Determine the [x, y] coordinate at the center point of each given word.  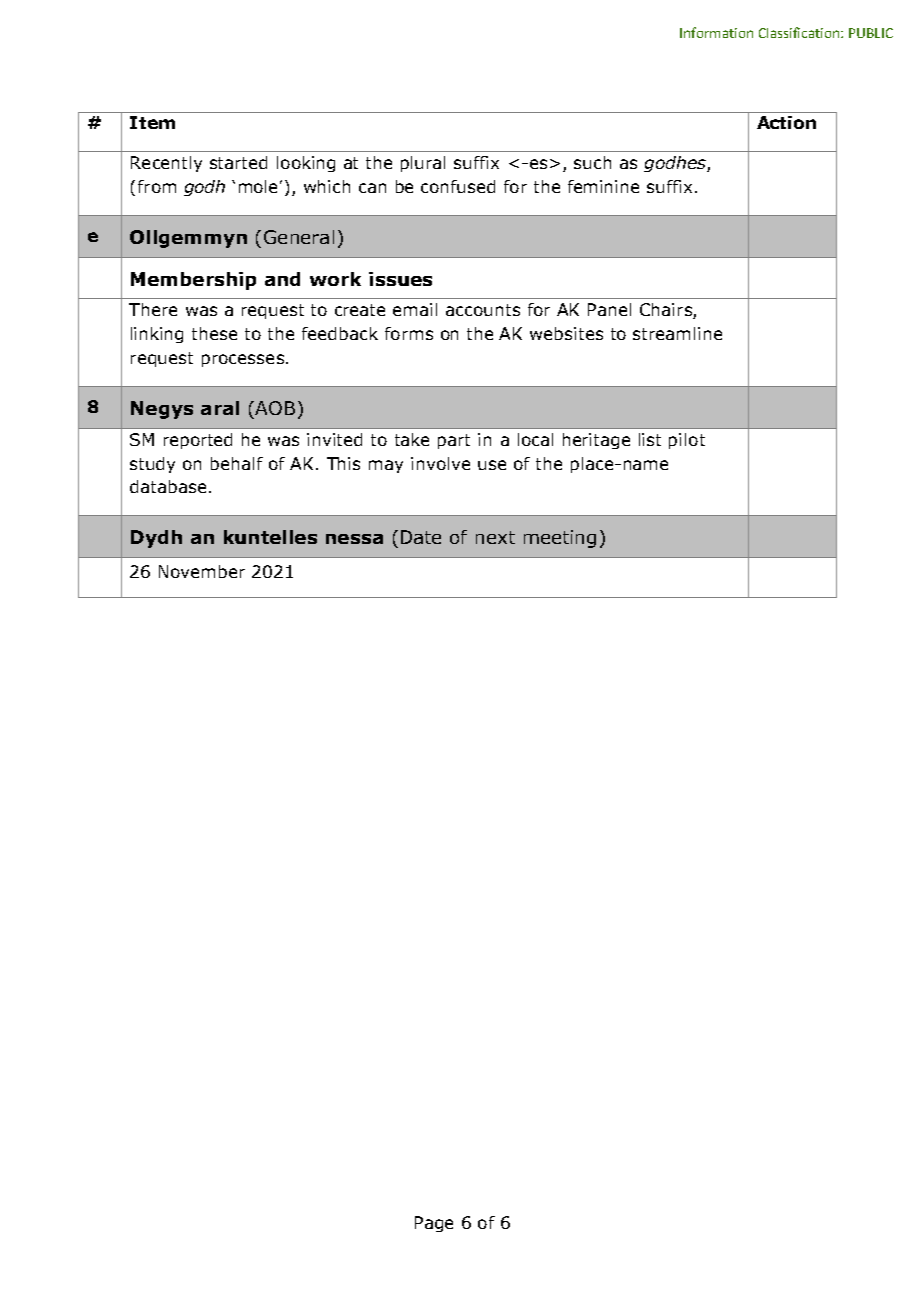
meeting [560, 539]
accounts [483, 310]
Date [421, 537]
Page [434, 1224]
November [202, 571]
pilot [687, 441]
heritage [596, 441]
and [282, 279]
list [650, 439]
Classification [799, 32]
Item [152, 122]
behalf [237, 463]
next [495, 537]
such [592, 162]
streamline [677, 333]
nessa [354, 539]
